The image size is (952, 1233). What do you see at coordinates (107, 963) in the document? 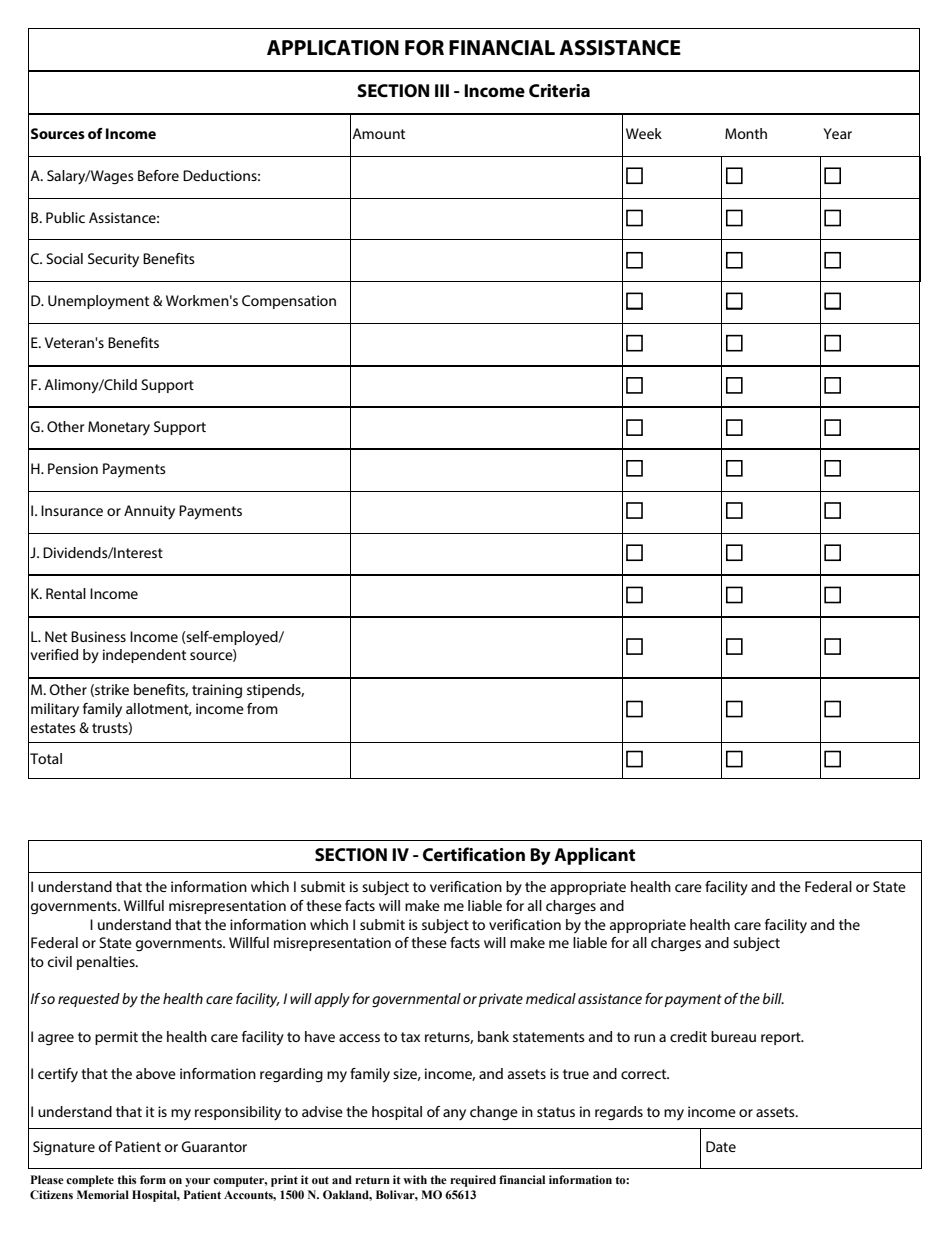
I see `penalties` at bounding box center [107, 963].
